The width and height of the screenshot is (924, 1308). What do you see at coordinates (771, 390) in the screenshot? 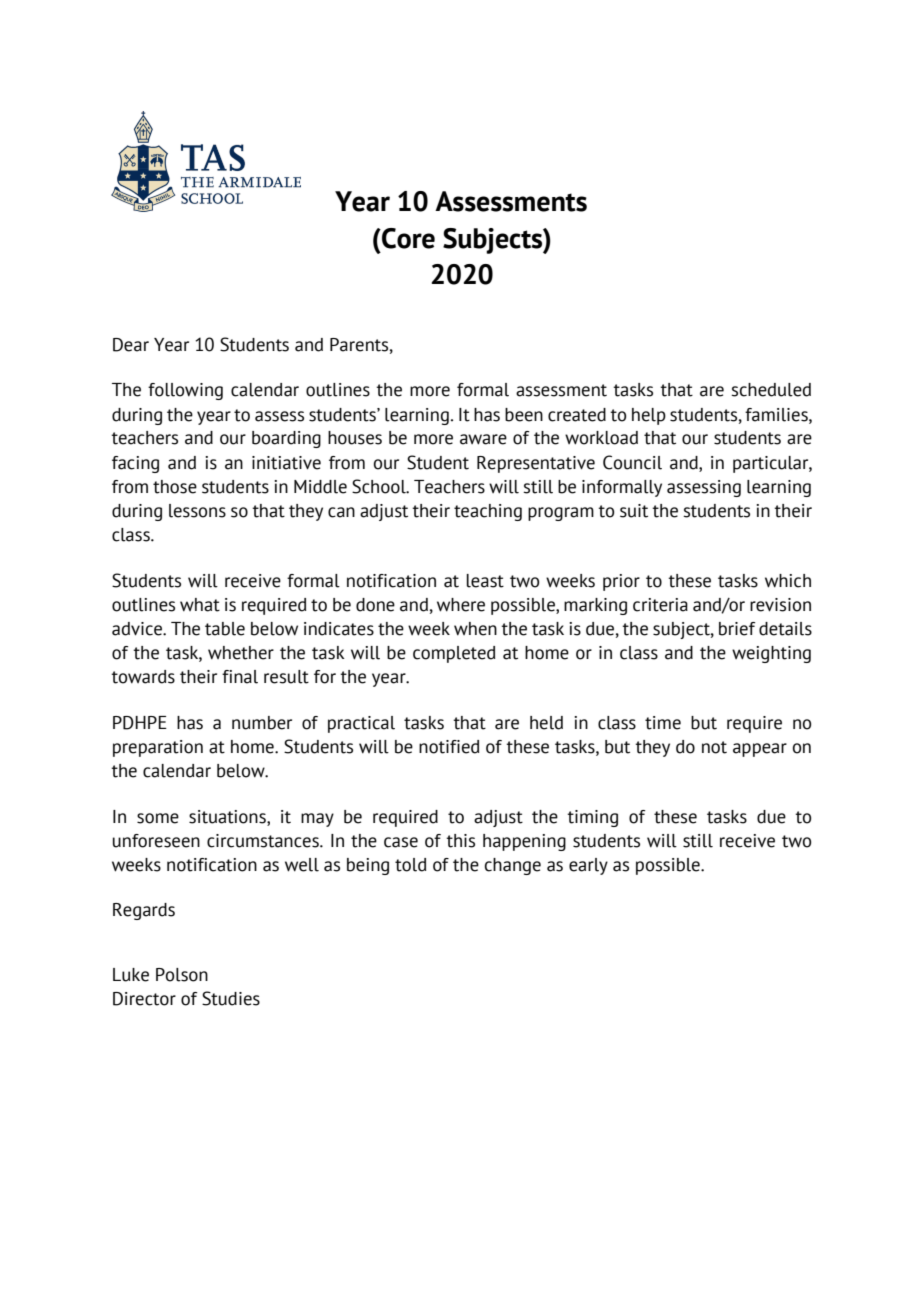
I see `scheduled` at bounding box center [771, 390].
